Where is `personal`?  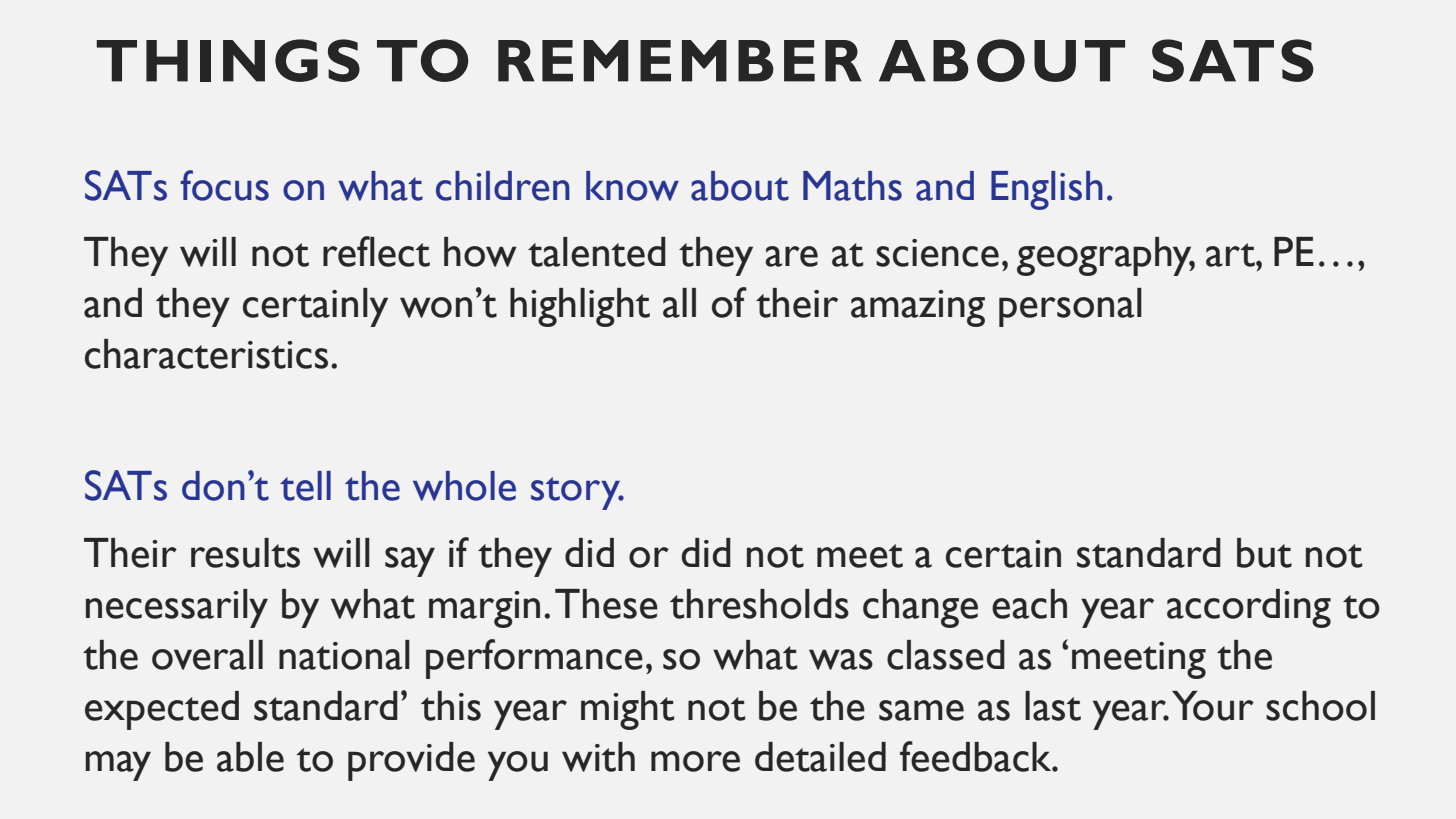
personal is located at coordinates (1070, 307).
